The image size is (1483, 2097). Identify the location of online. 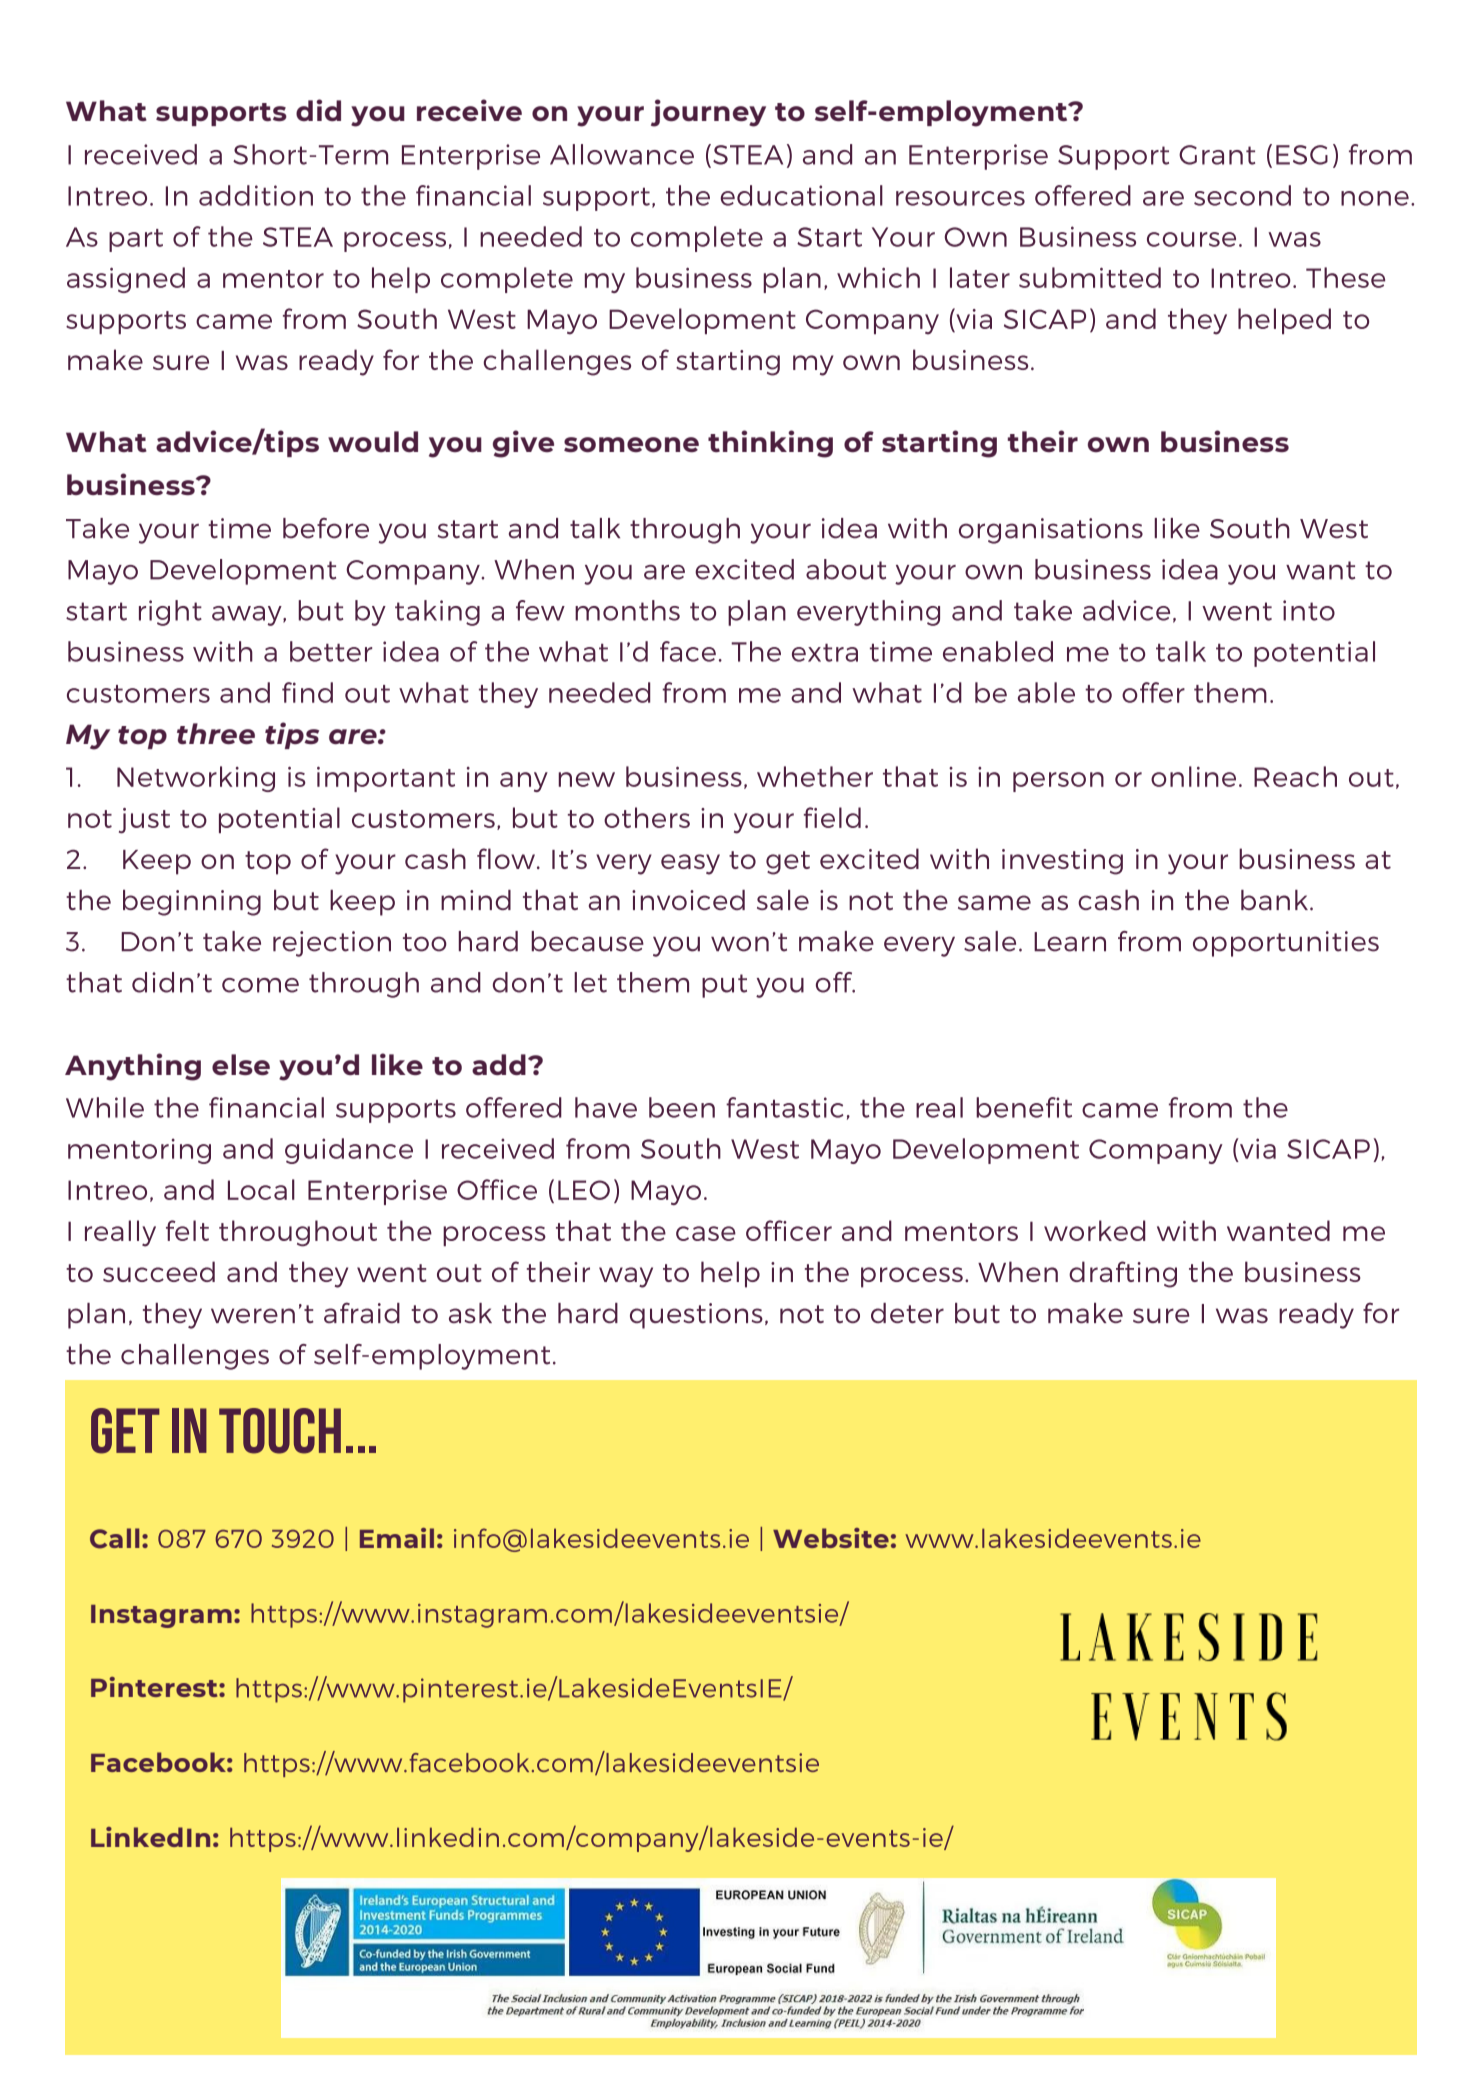
(1193, 776).
